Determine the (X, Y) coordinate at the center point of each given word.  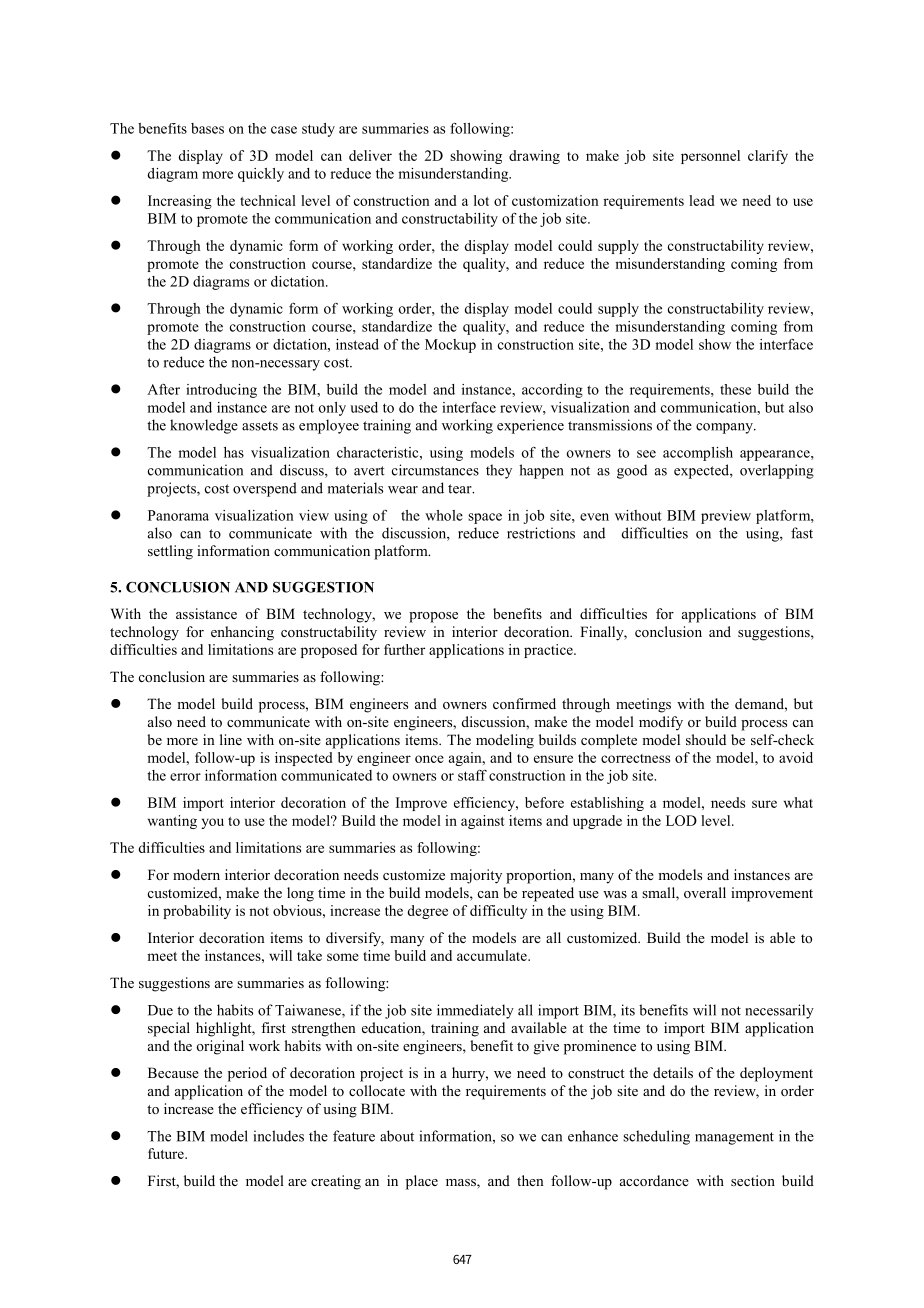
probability (197, 912)
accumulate (493, 955)
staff (472, 775)
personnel (710, 157)
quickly (261, 175)
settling (170, 552)
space (485, 518)
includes (279, 1136)
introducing (221, 391)
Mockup (450, 346)
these (735, 389)
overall (705, 892)
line (231, 739)
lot (481, 200)
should (706, 739)
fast (802, 533)
